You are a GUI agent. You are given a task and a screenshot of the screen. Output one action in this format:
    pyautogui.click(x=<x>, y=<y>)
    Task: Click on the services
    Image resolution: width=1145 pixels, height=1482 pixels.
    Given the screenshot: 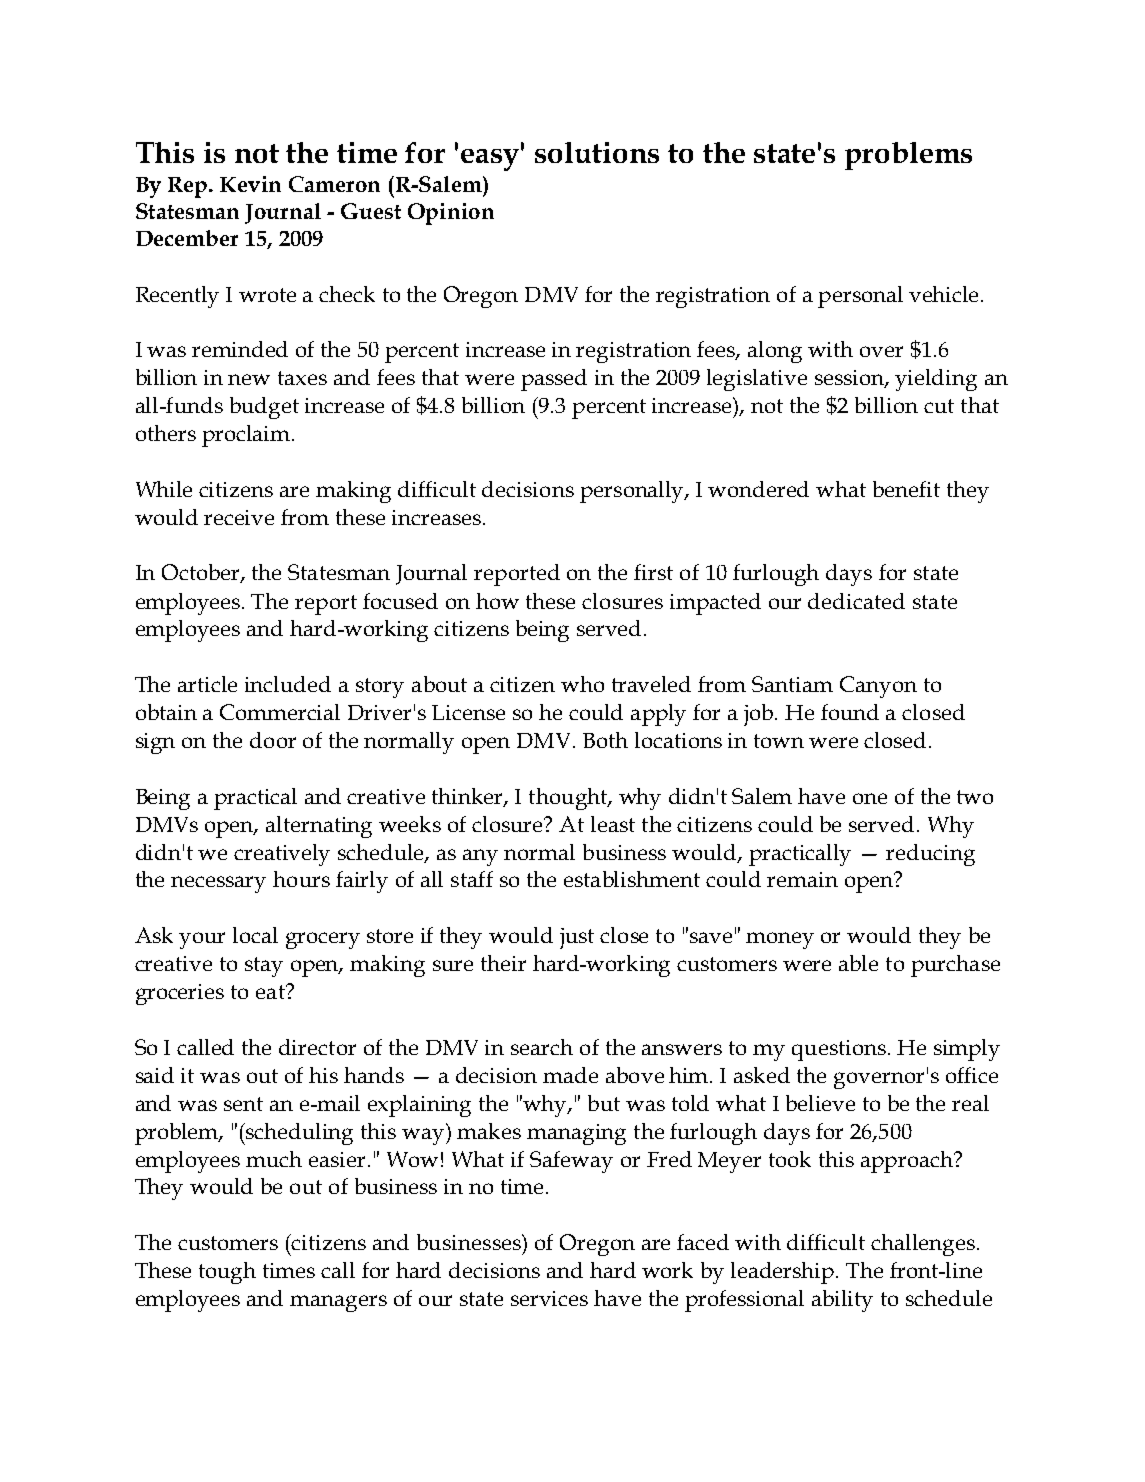 What is the action you would take?
    pyautogui.click(x=549, y=1298)
